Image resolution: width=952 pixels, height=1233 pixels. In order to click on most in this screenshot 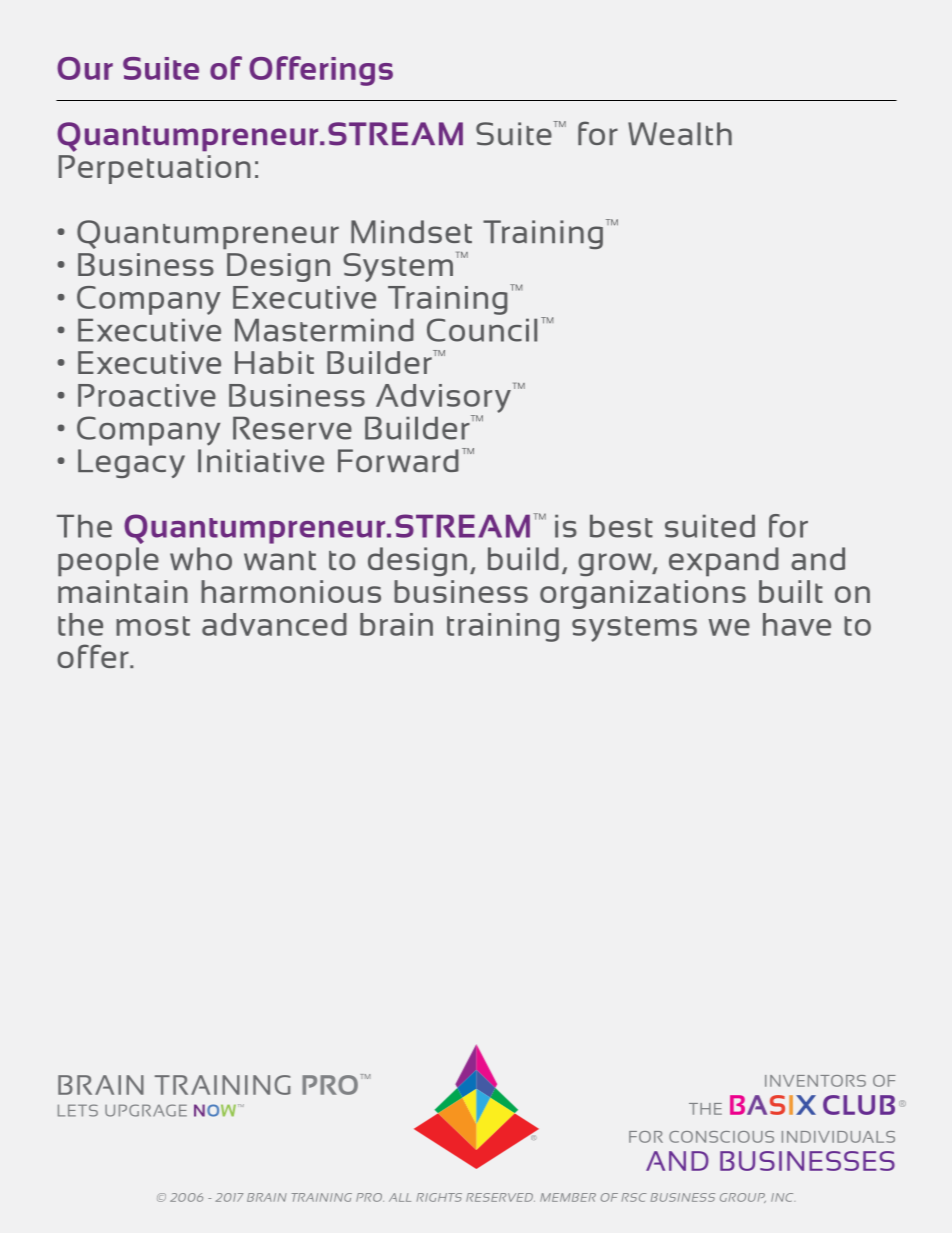, I will do `click(153, 626)`.
